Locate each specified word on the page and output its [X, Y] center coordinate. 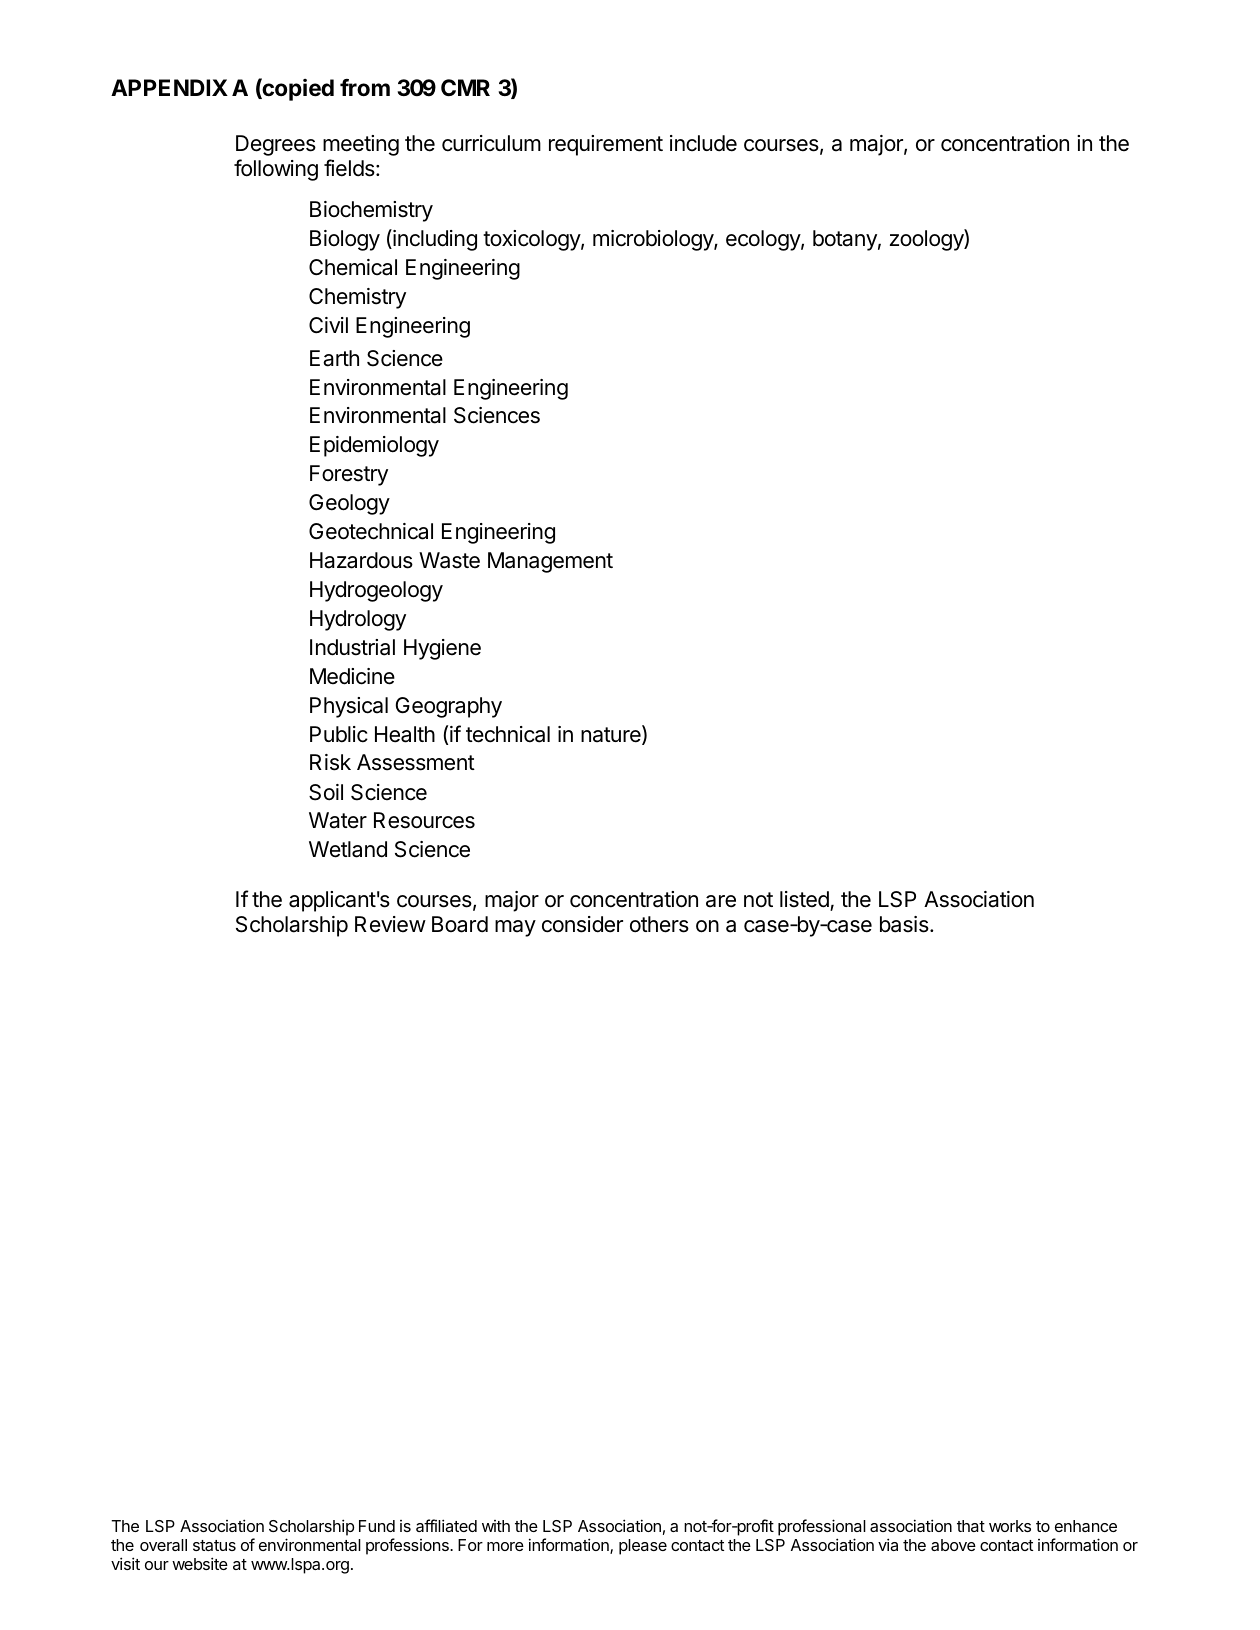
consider [582, 924]
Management [550, 562]
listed [805, 901]
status [214, 1545]
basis [905, 924]
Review [390, 924]
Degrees [276, 145]
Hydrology [358, 620]
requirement [606, 145]
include [703, 143]
